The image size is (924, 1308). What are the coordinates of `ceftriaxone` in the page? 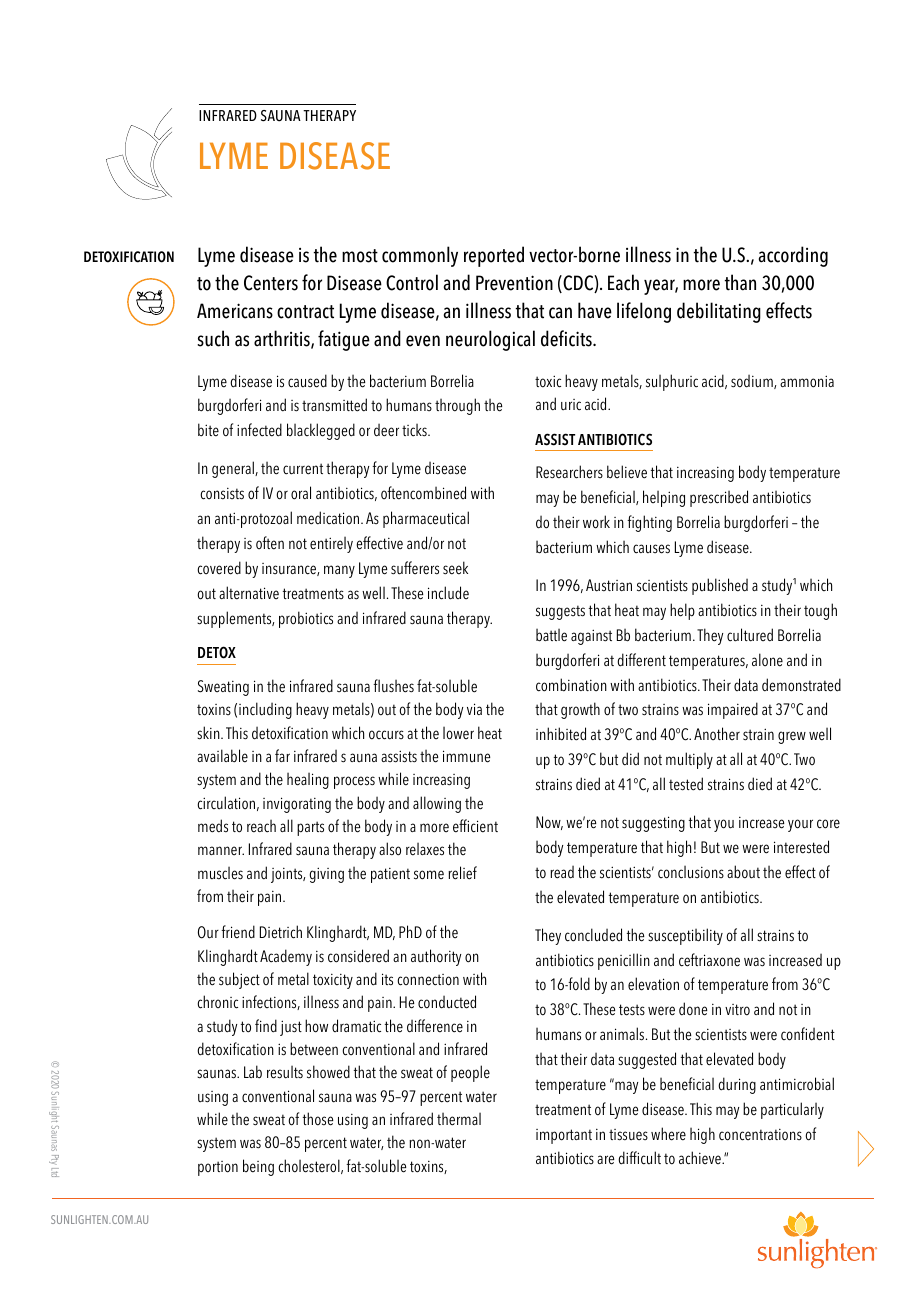 It's located at (709, 960).
